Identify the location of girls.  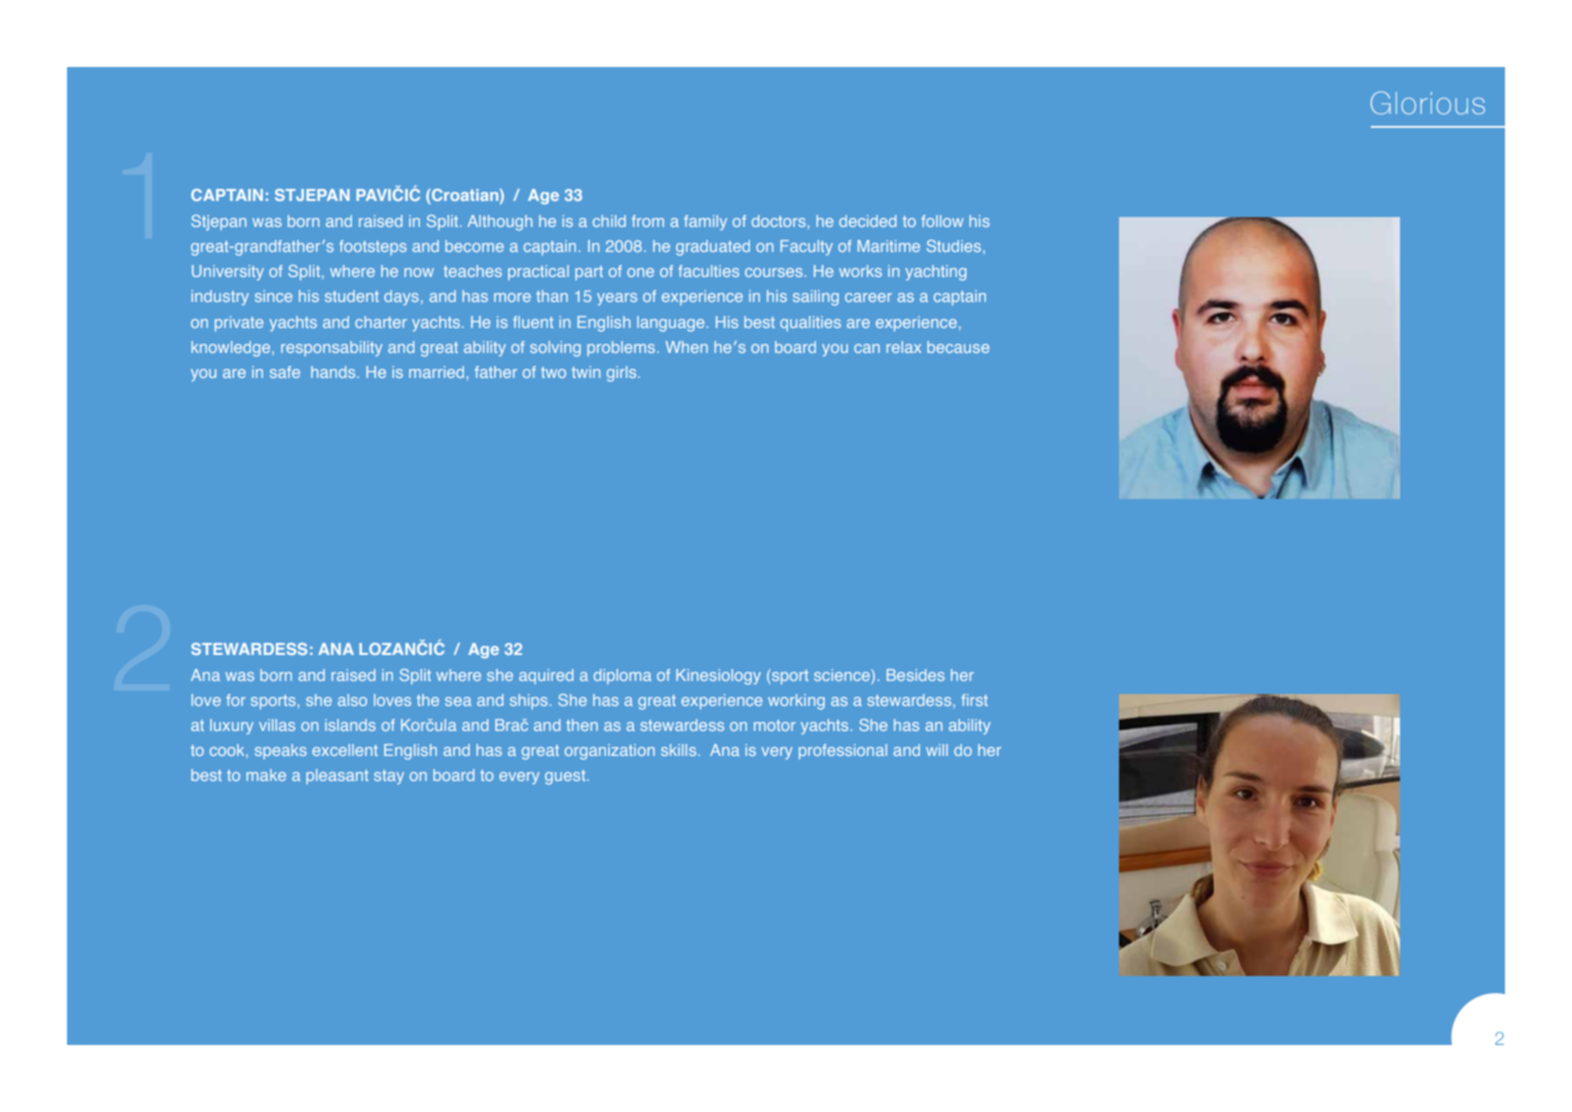
(623, 374).
